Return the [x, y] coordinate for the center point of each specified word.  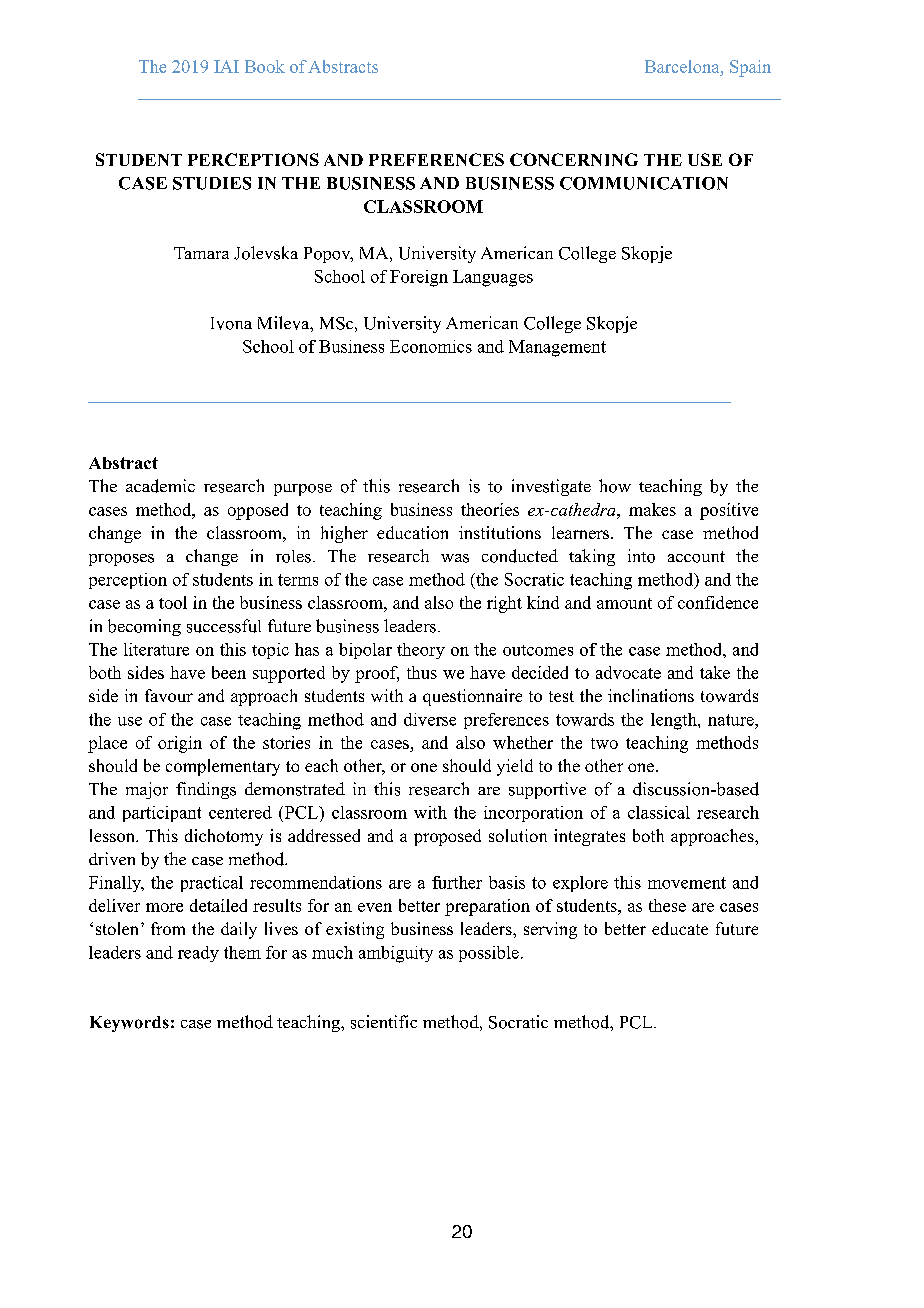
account [696, 557]
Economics [431, 346]
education [412, 532]
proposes [121, 560]
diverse [430, 719]
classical [659, 812]
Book [265, 66]
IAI [226, 66]
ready [198, 954]
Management [557, 348]
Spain [750, 68]
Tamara [201, 253]
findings [206, 790]
